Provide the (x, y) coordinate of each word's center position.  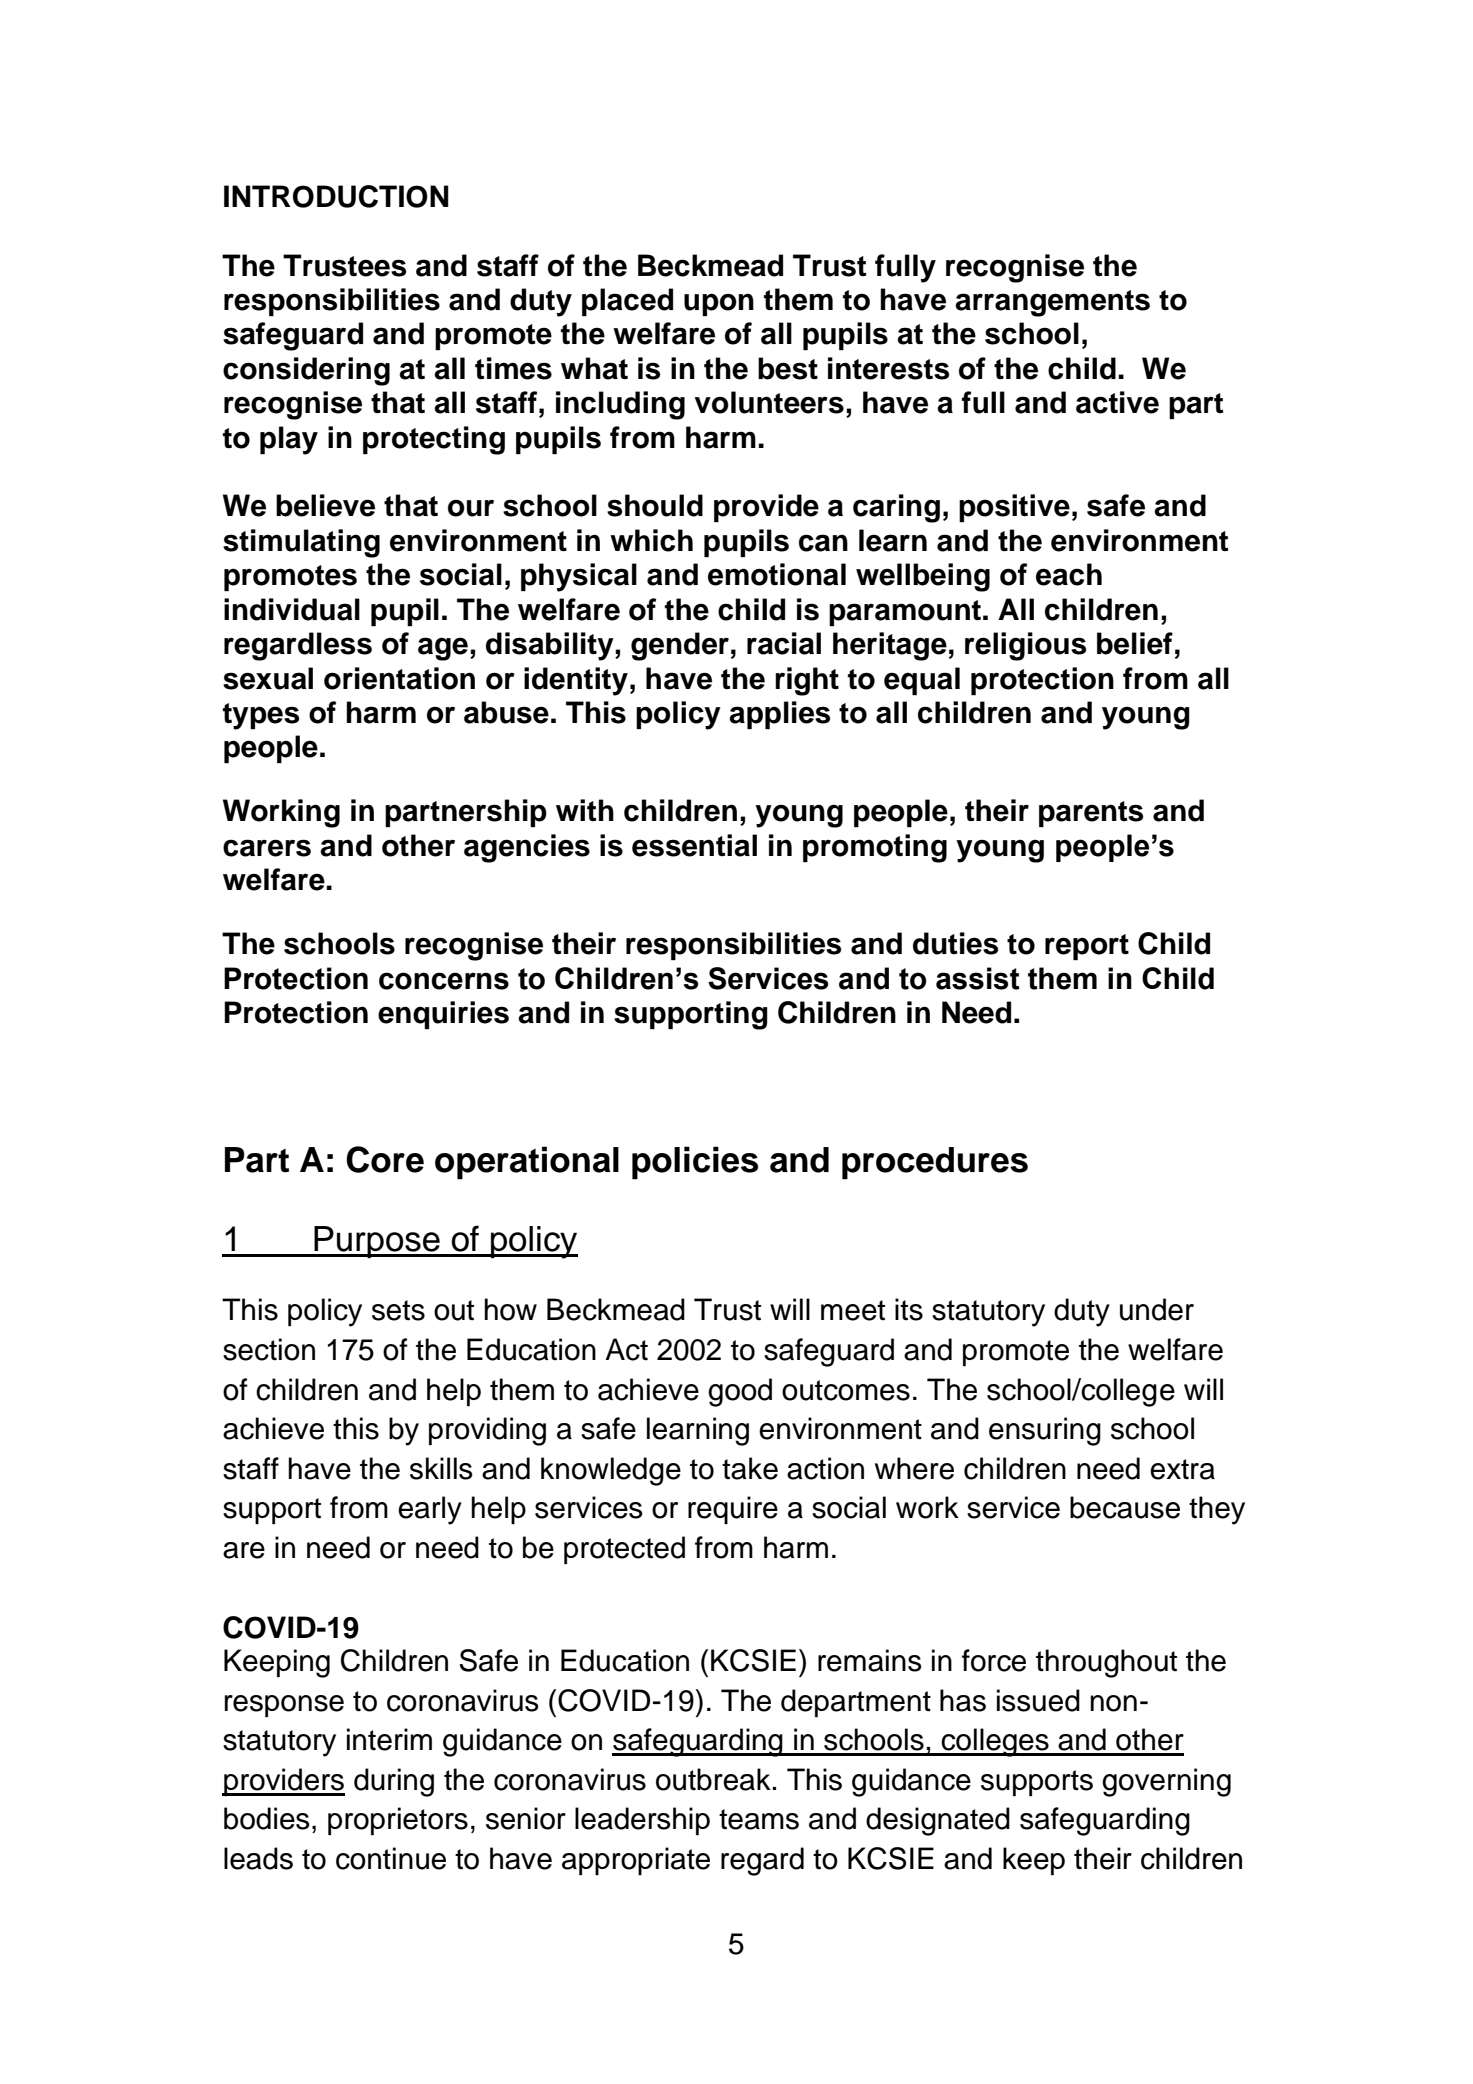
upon (719, 304)
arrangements (1052, 303)
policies (695, 1163)
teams (759, 1819)
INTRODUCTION (336, 196)
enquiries (443, 1015)
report (1087, 947)
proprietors (398, 1821)
